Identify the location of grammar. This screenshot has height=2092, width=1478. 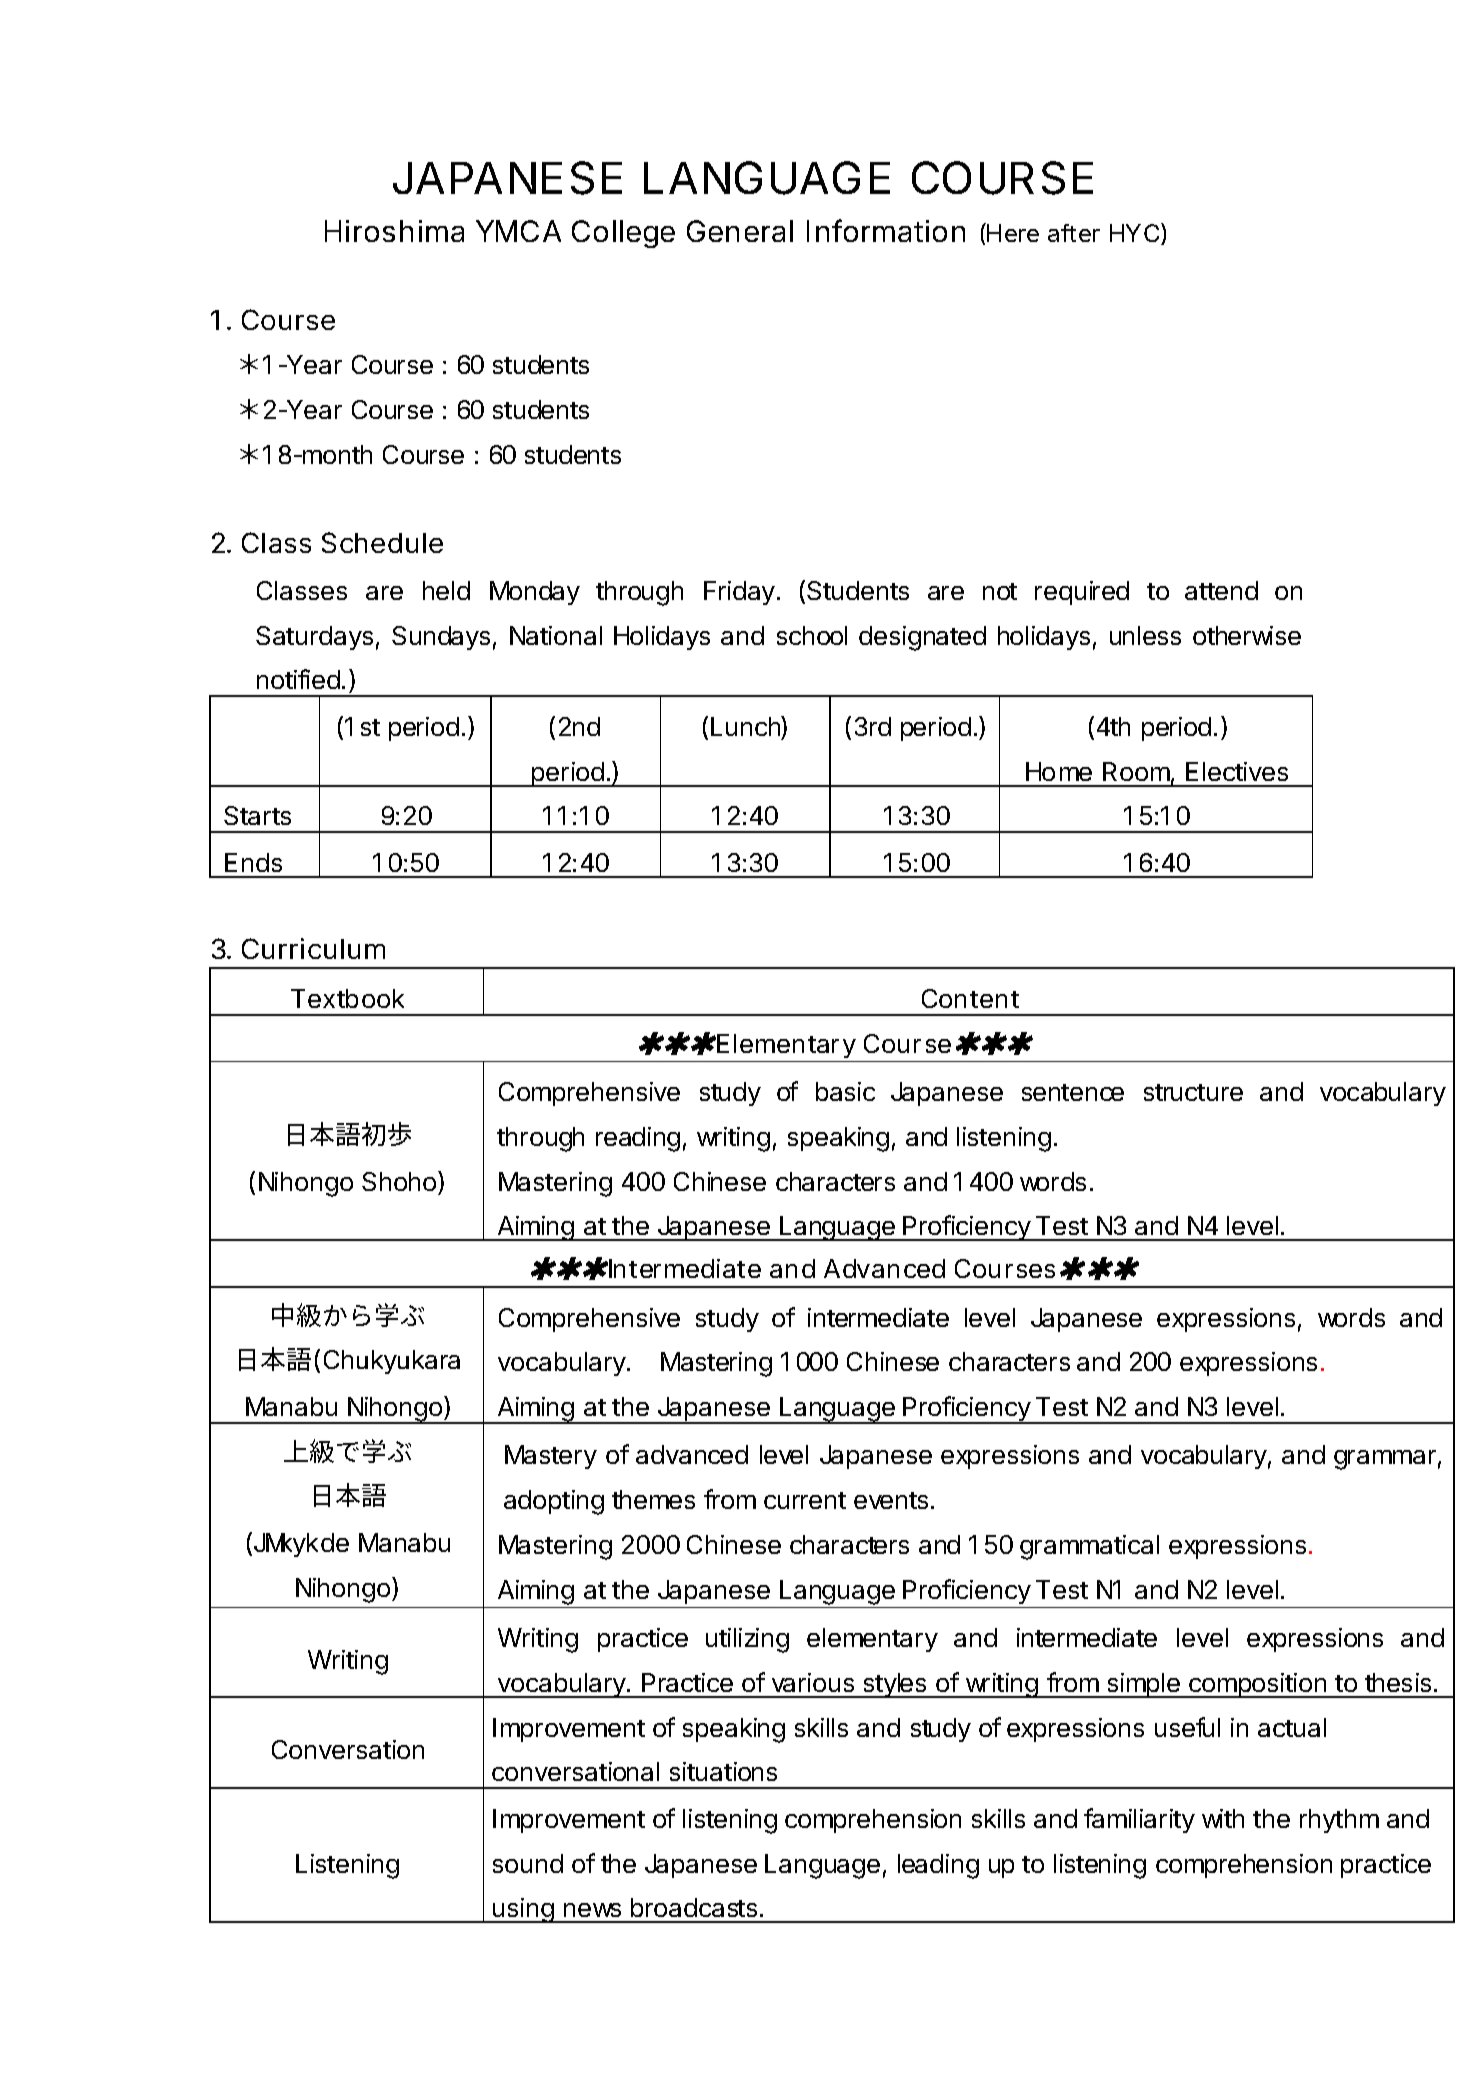
(1385, 1460).
